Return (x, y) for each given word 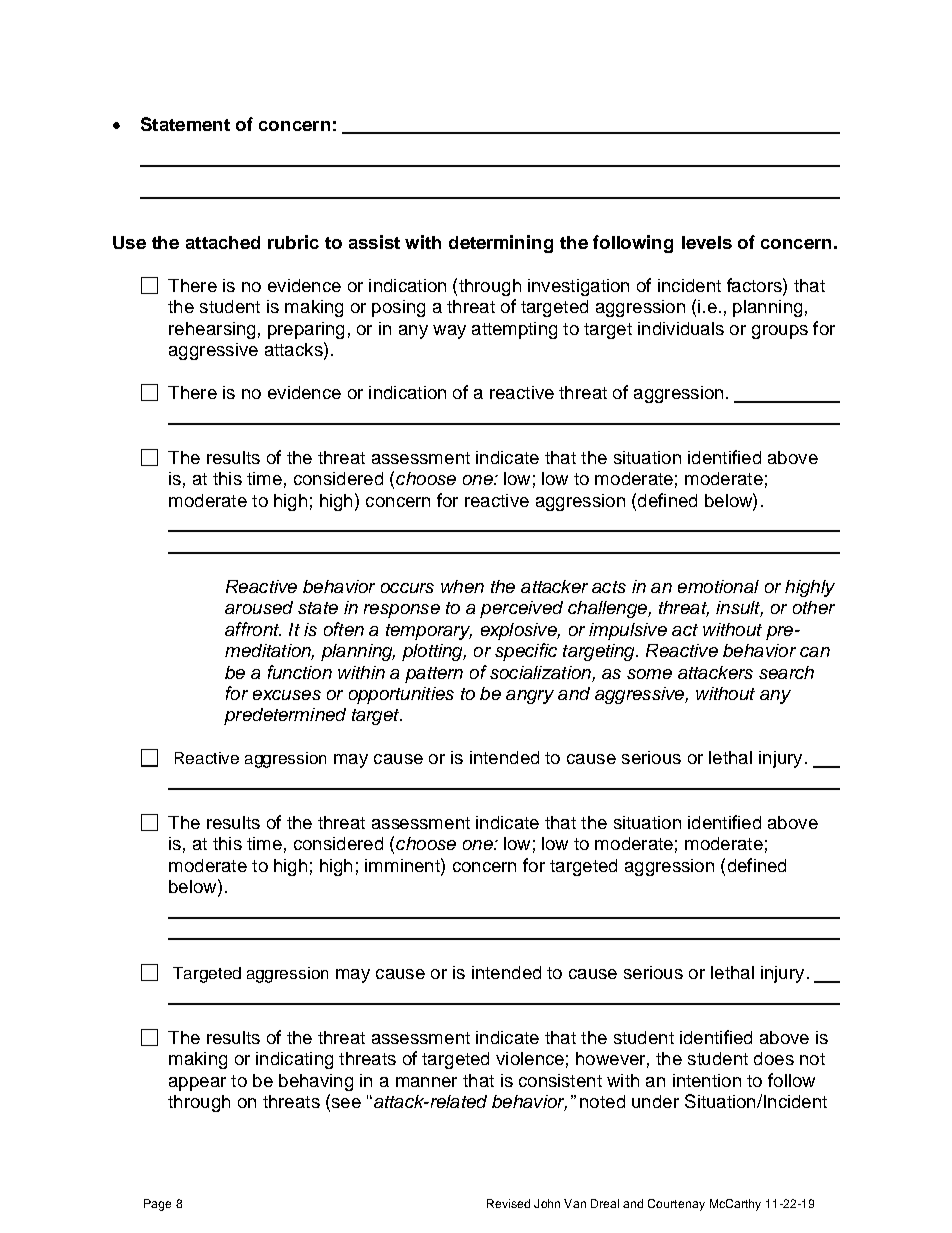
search (786, 672)
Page (157, 1205)
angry (530, 697)
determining (501, 244)
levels (707, 242)
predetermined (285, 716)
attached (223, 242)
